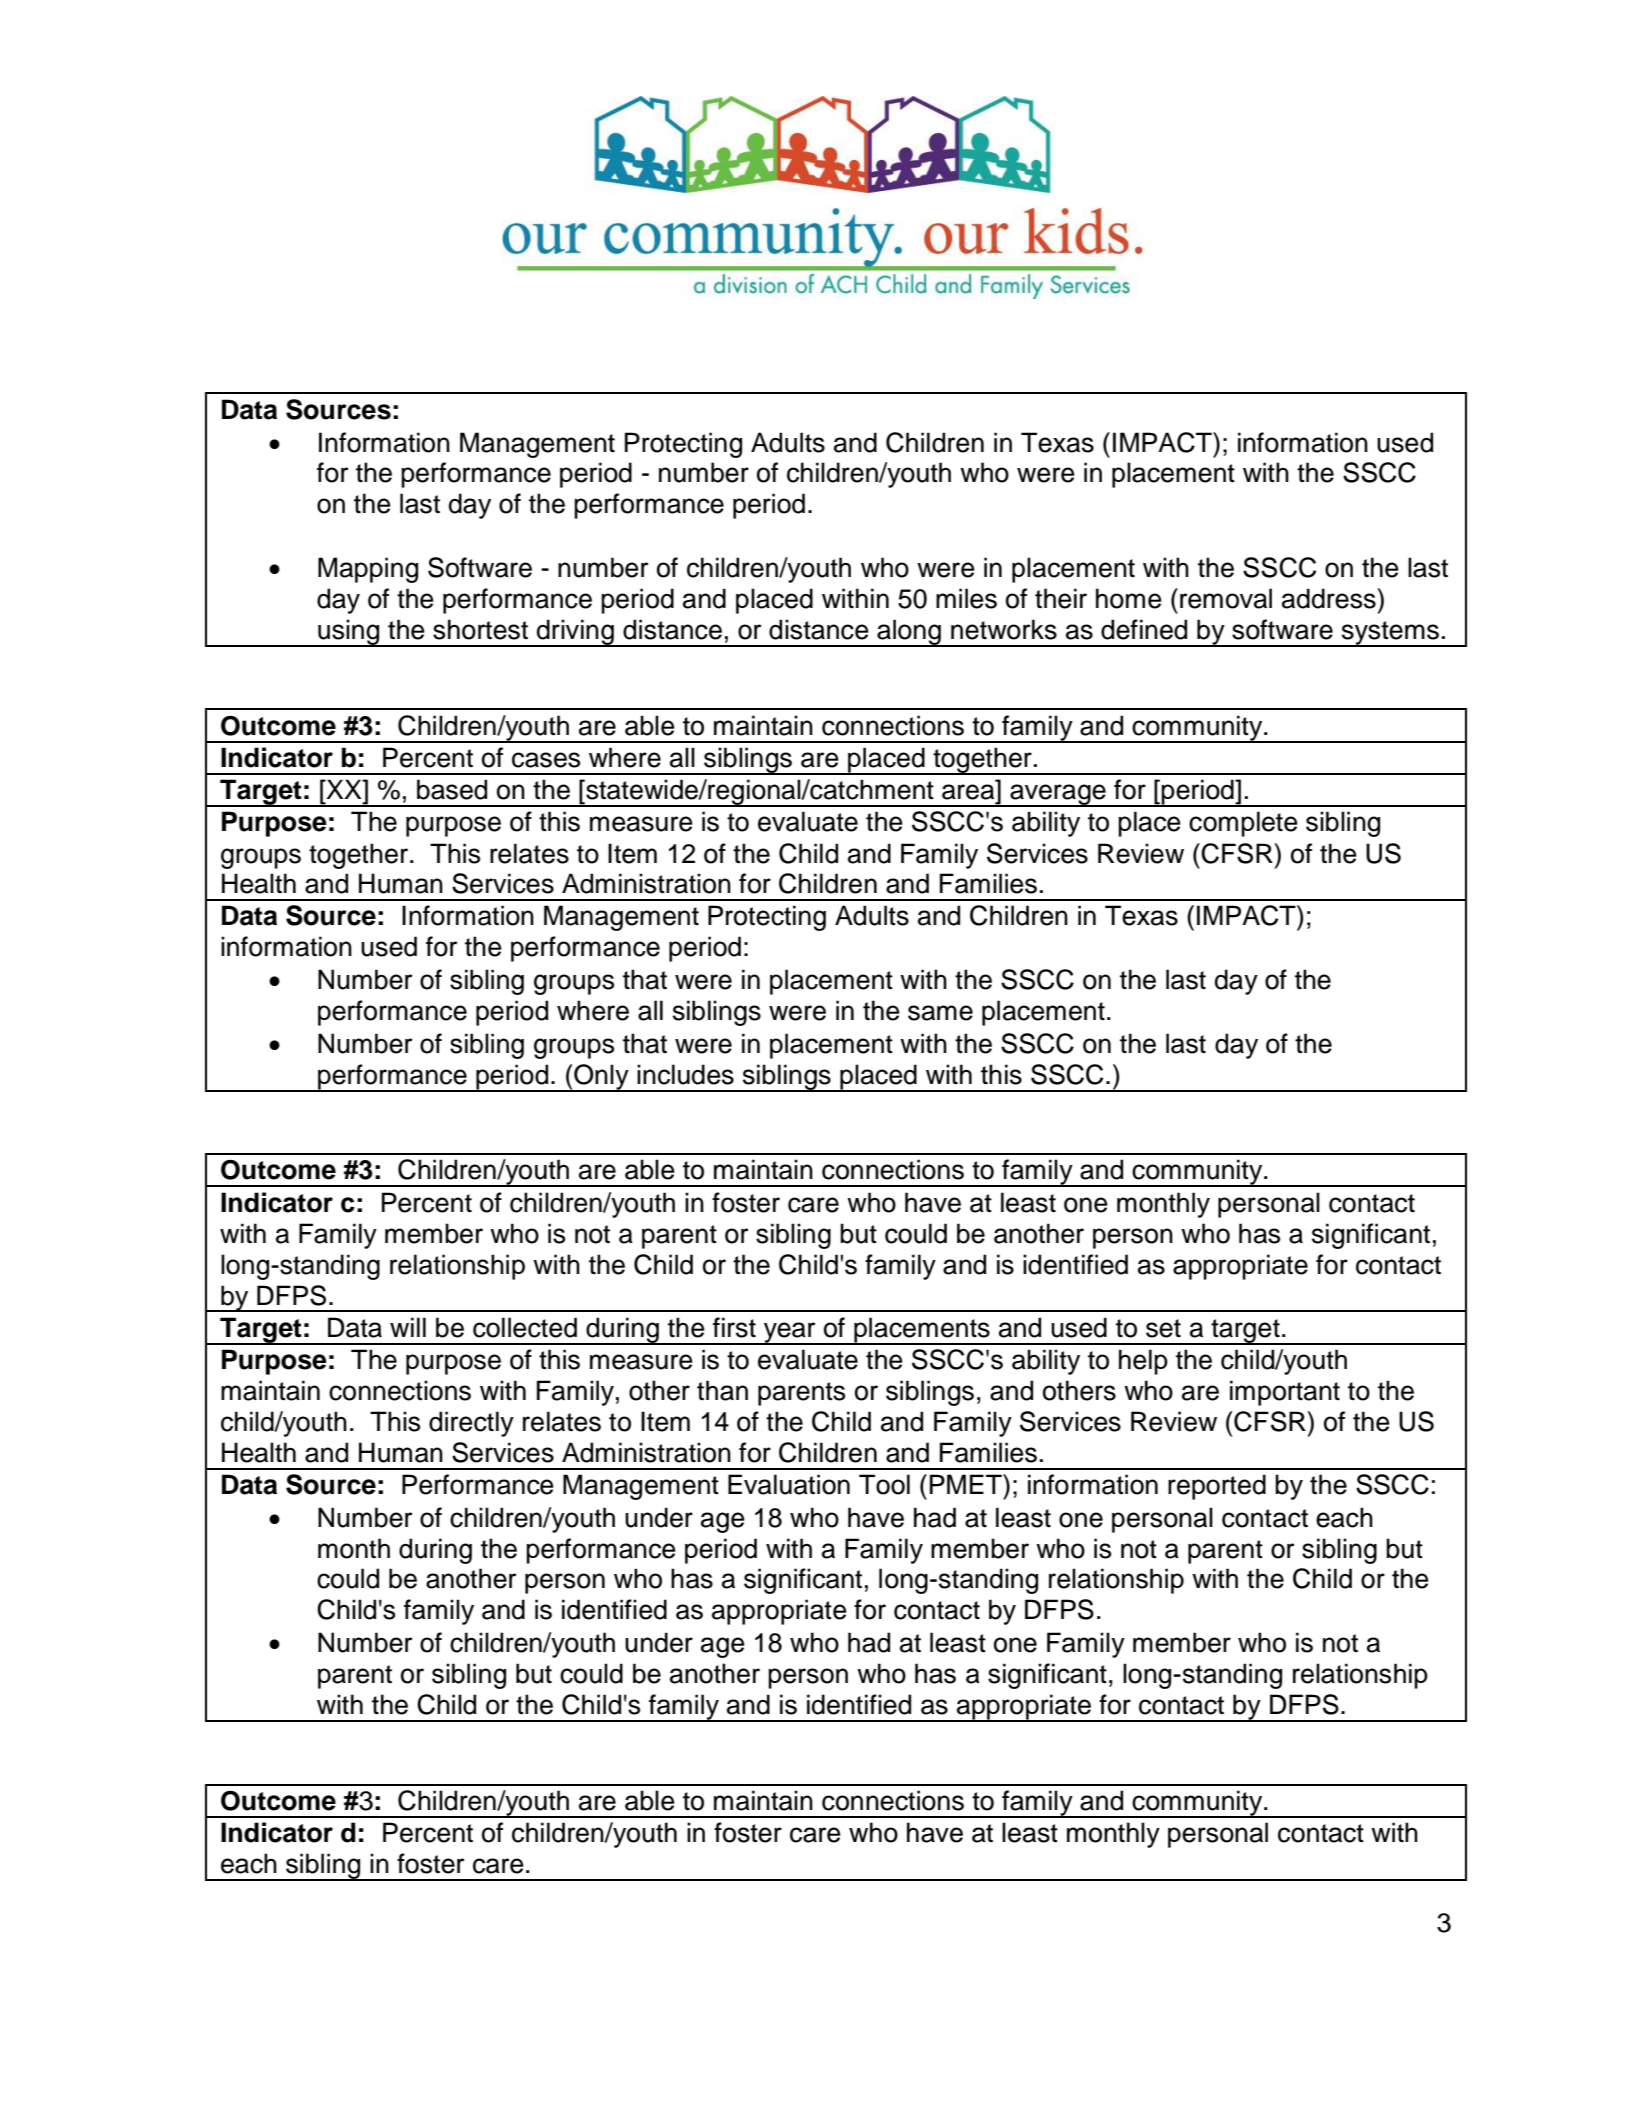 The image size is (1645, 2128). Describe the element at coordinates (601, 1078) in the document. I see `Only` at that location.
